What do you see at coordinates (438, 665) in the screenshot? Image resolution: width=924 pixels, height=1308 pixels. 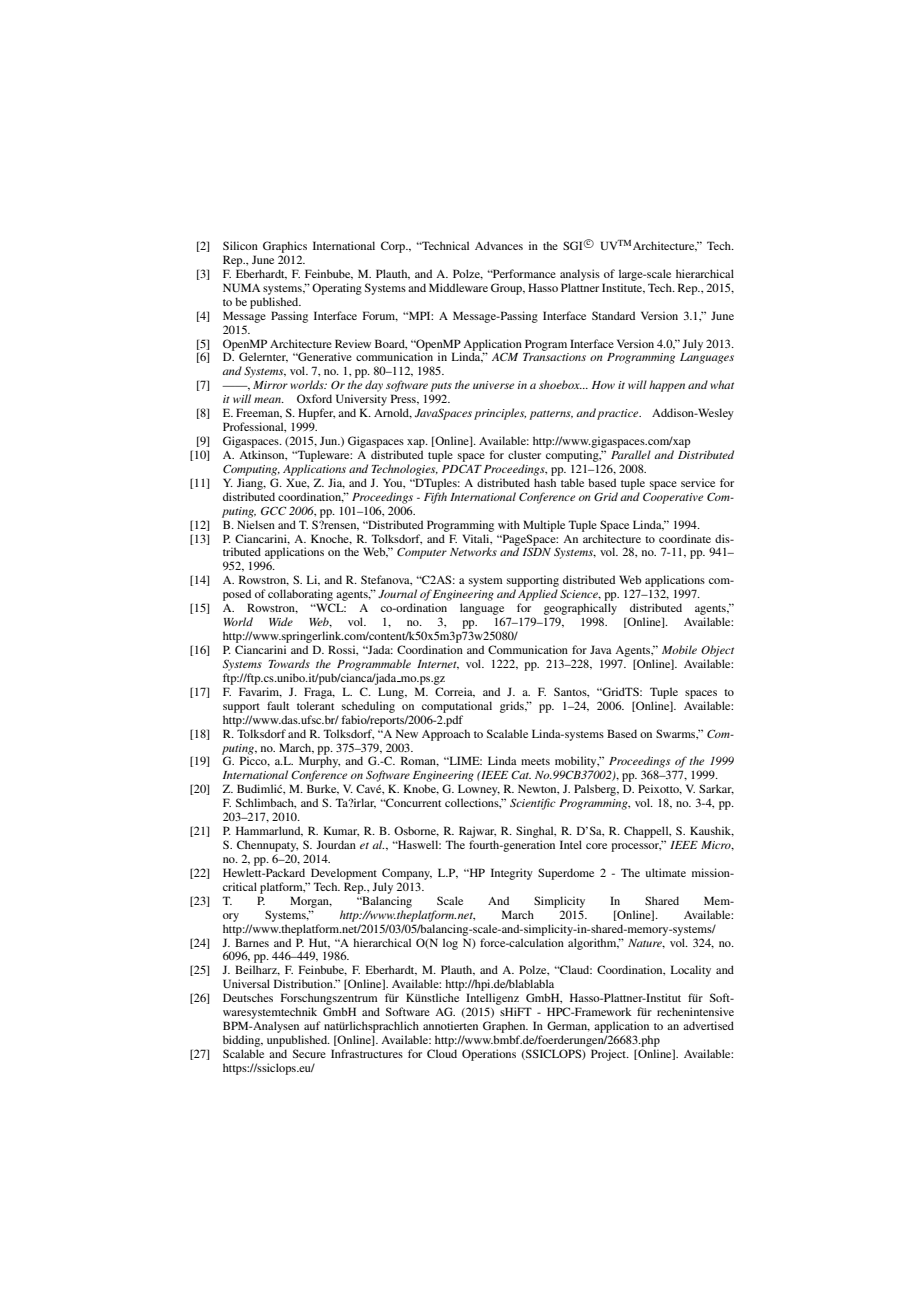 I see `Internet` at bounding box center [438, 665].
